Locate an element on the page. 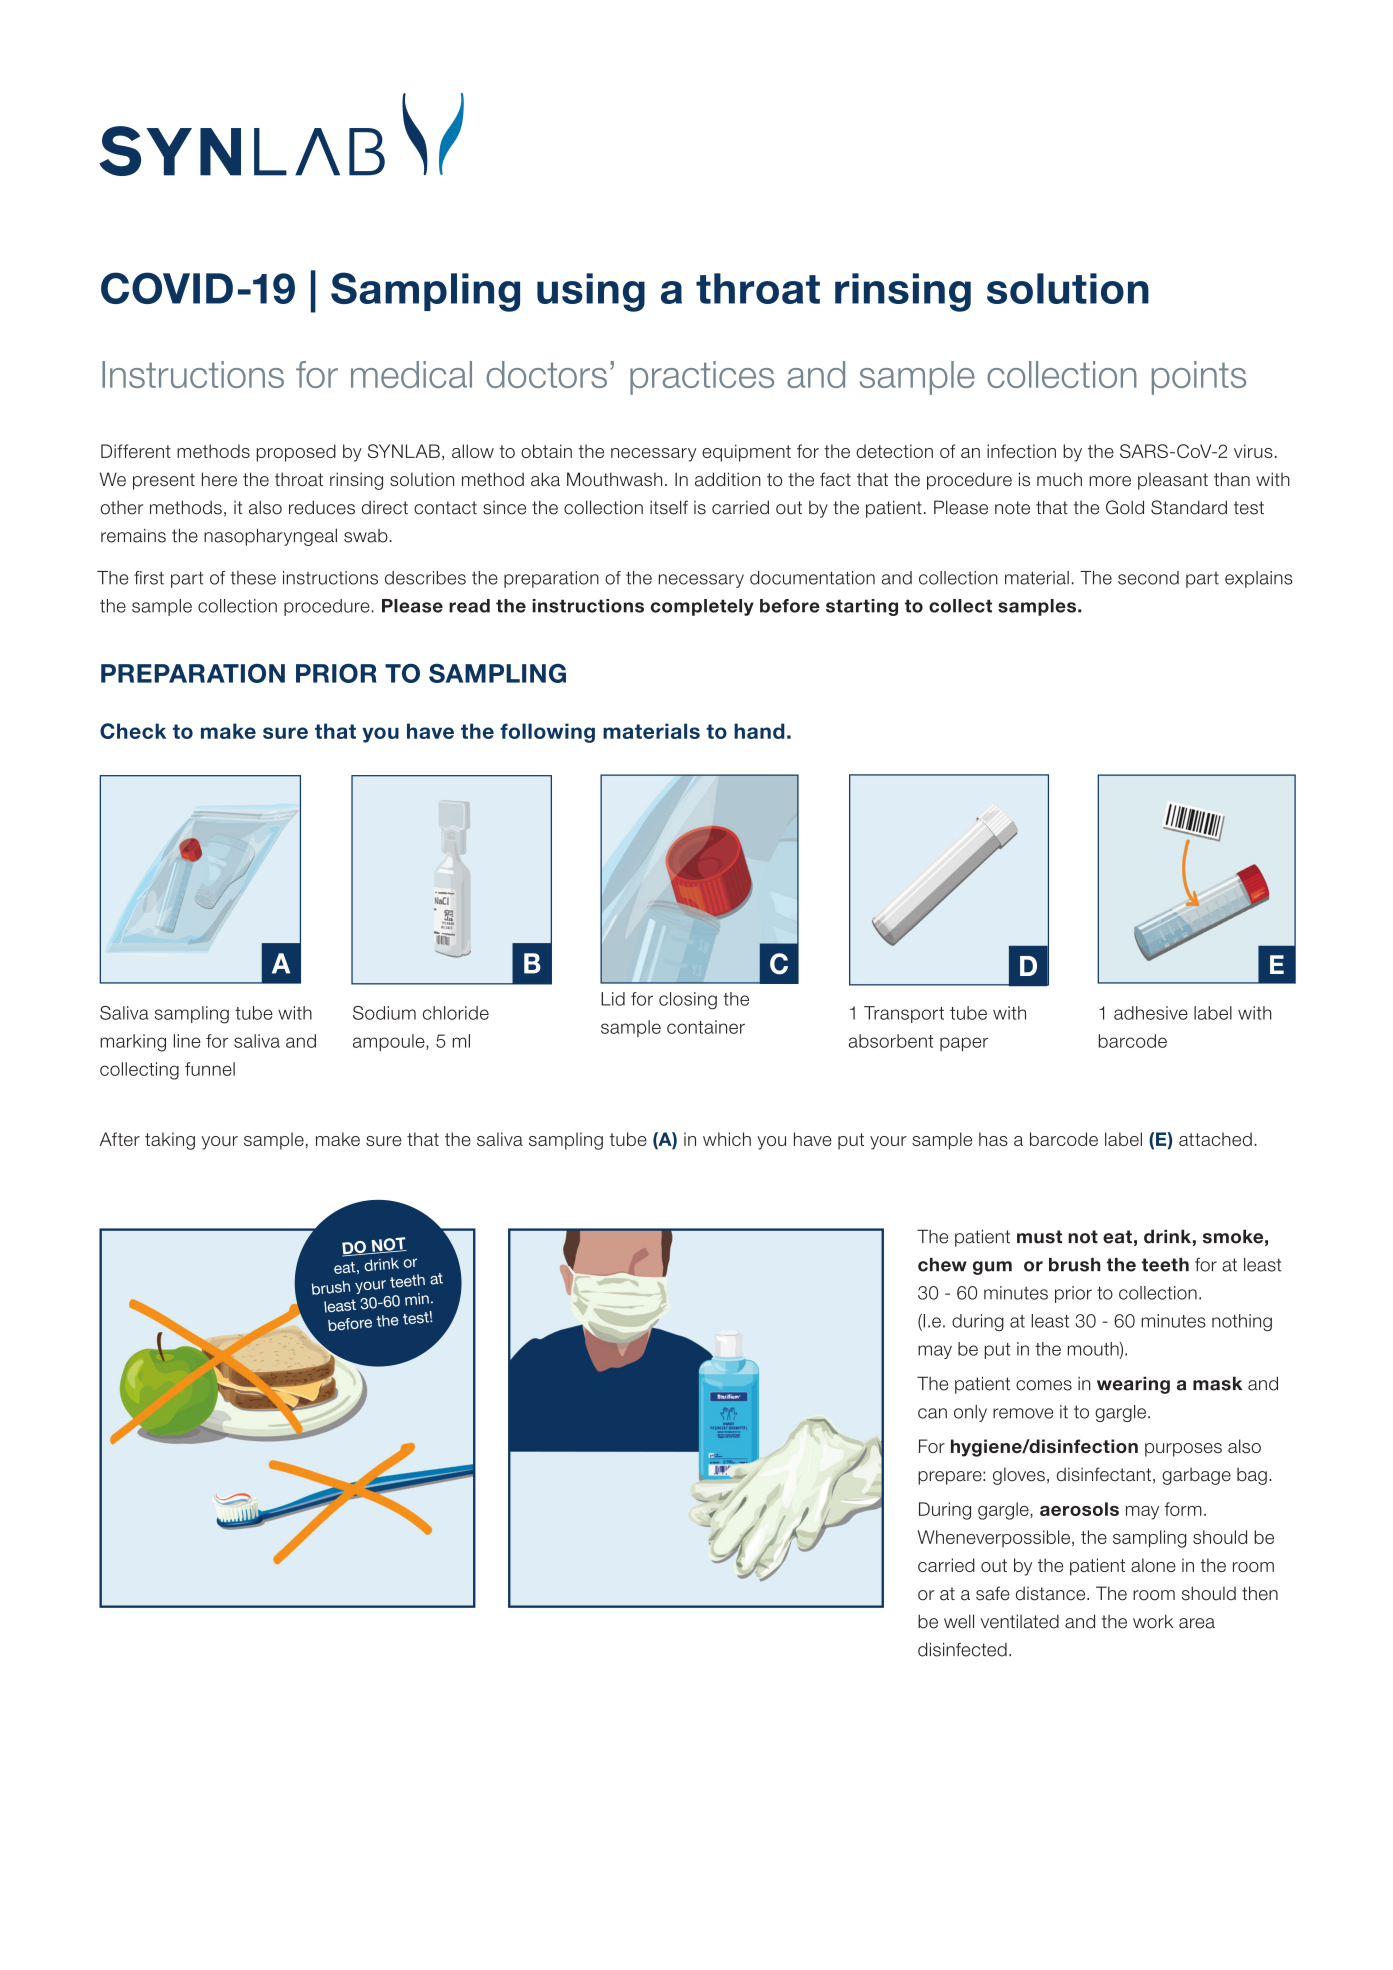 This document has width=1393, height=1970. chew is located at coordinates (942, 1265).
